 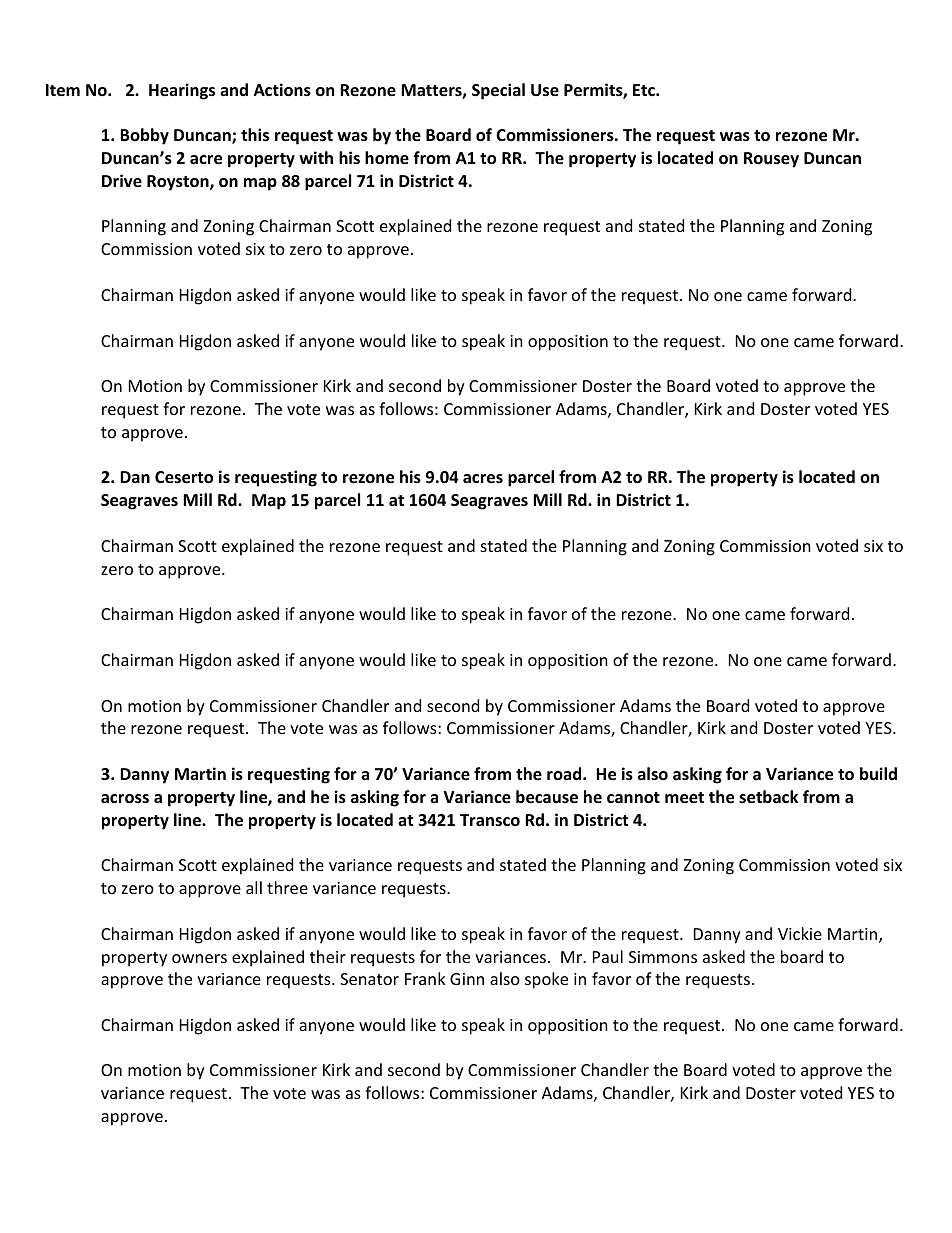 What do you see at coordinates (144, 136) in the screenshot?
I see `Bobby` at bounding box center [144, 136].
